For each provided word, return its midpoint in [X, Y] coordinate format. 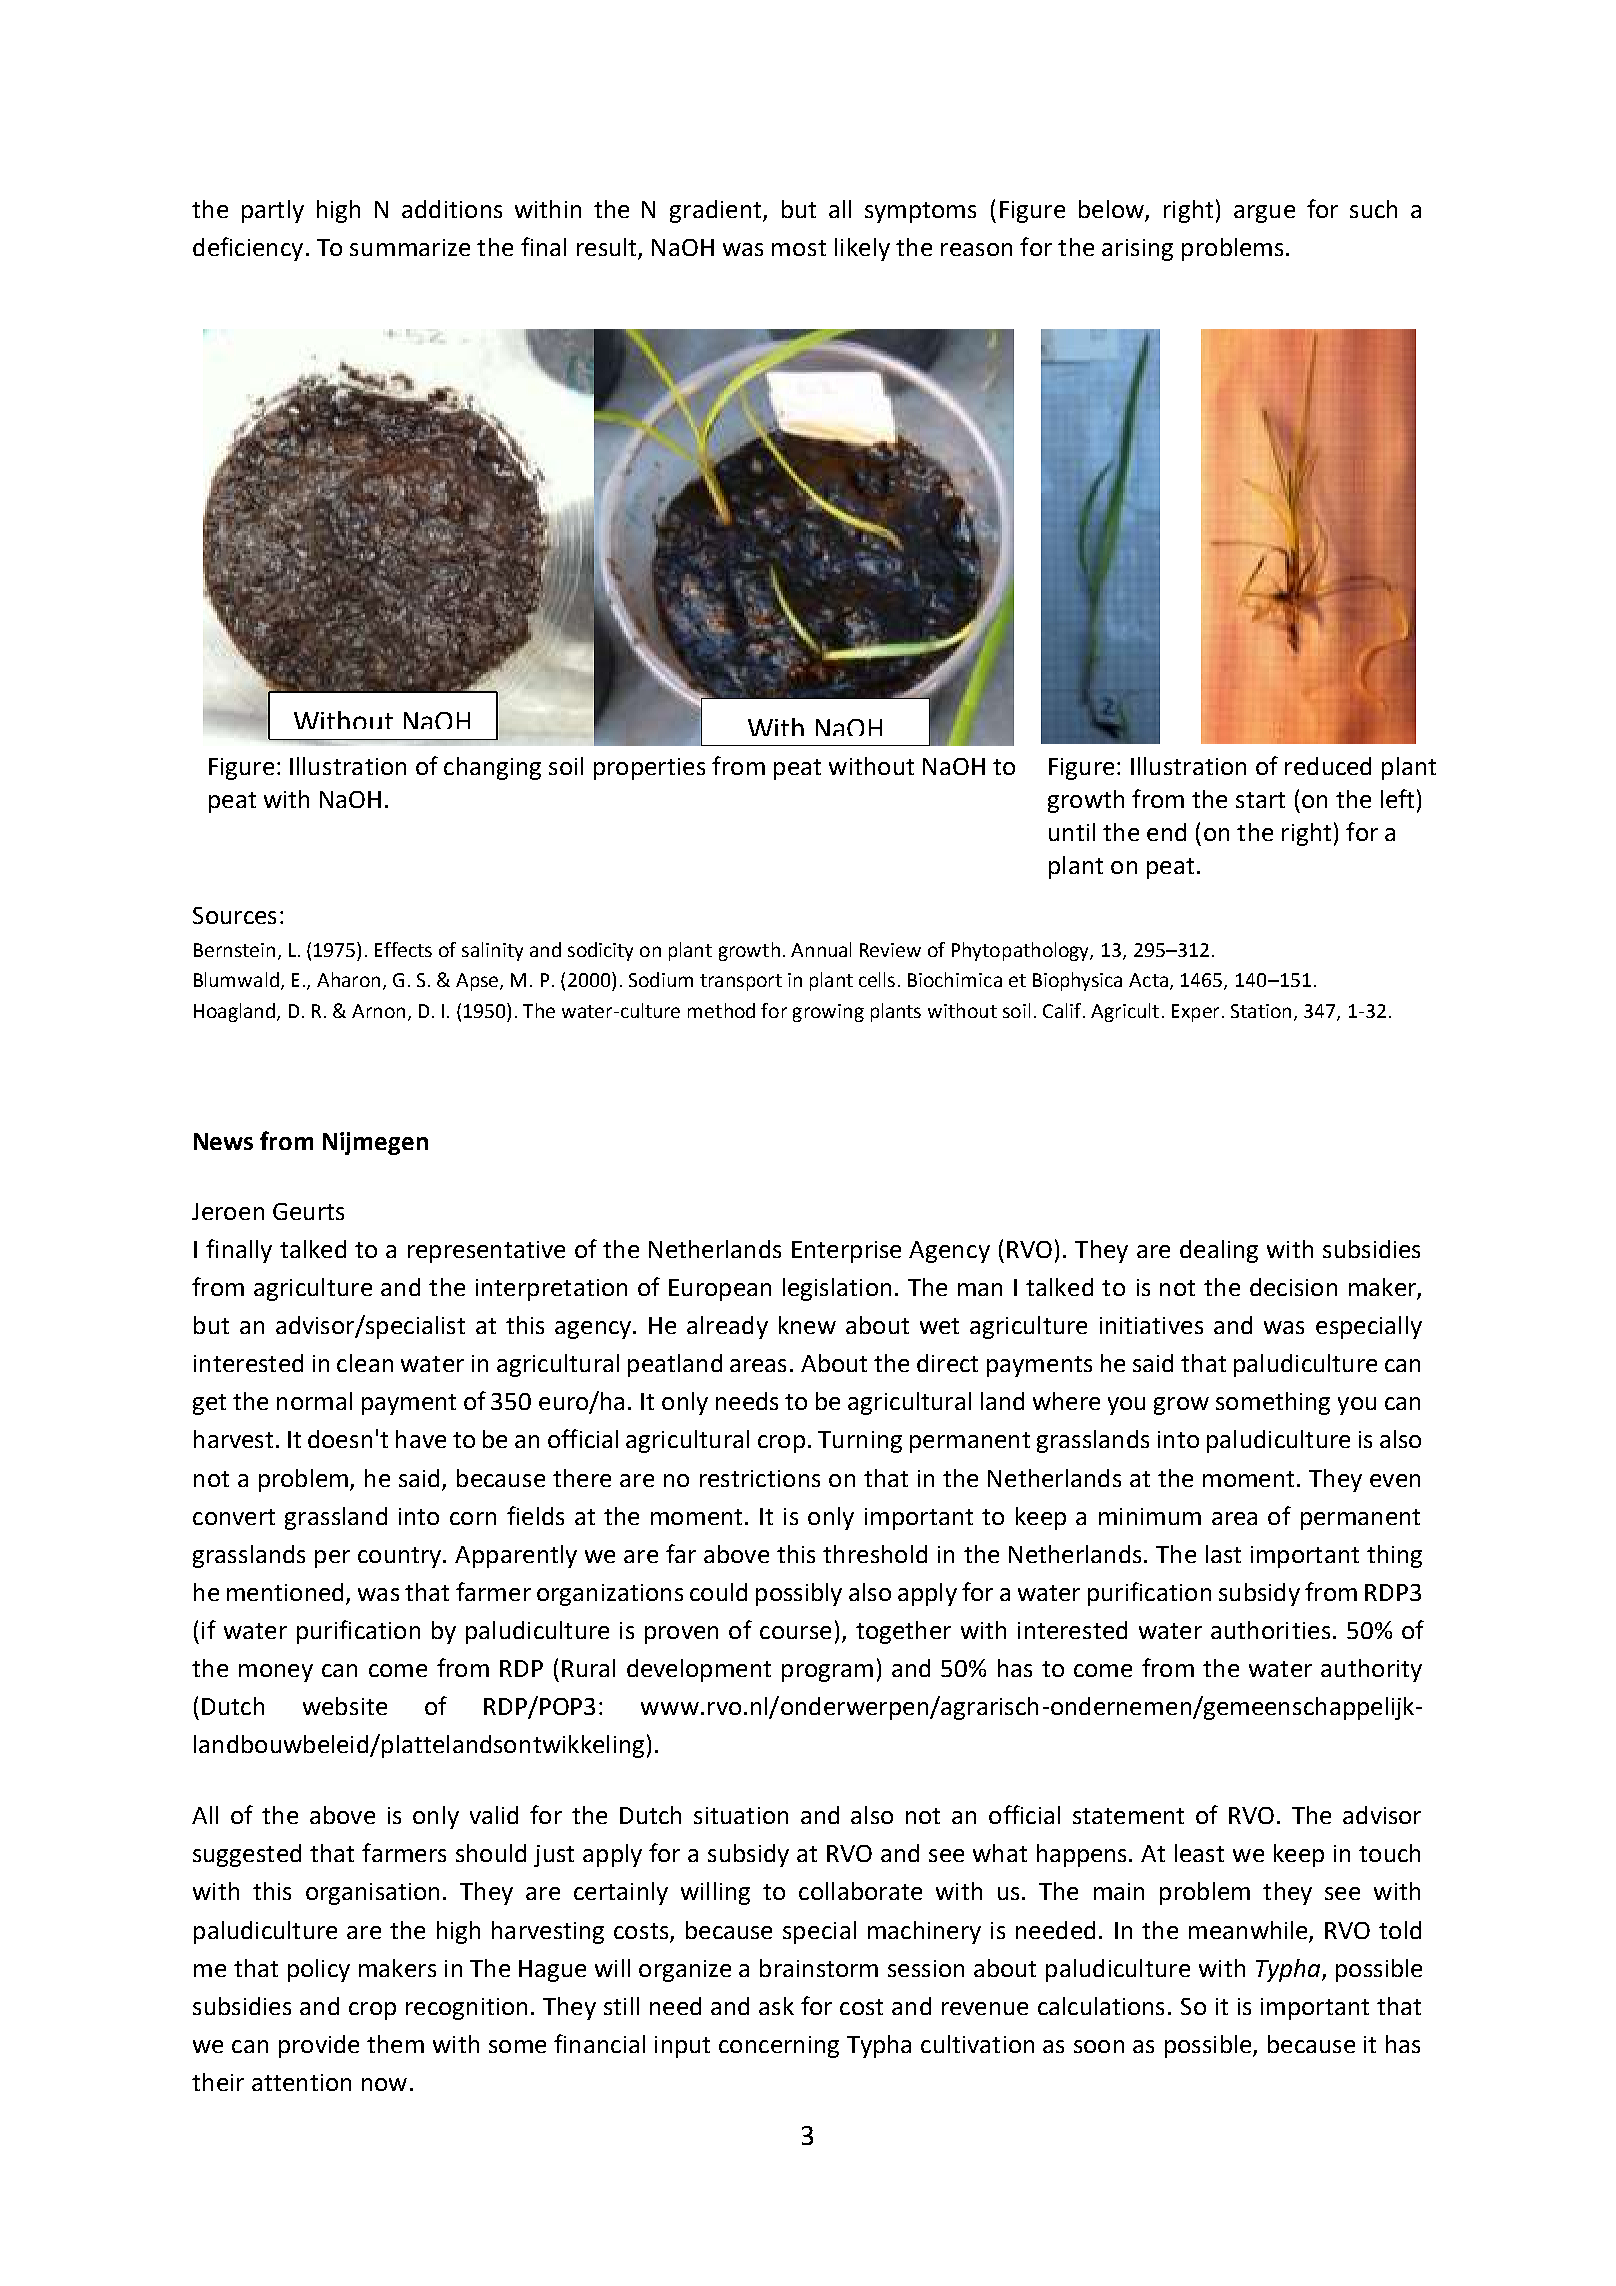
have [421, 1439]
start [1260, 800]
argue [1264, 214]
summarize [410, 247]
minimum [1150, 1516]
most [799, 248]
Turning [860, 1442]
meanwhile [1248, 1930]
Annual [821, 949]
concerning [779, 2047]
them [395, 2044]
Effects [403, 949]
